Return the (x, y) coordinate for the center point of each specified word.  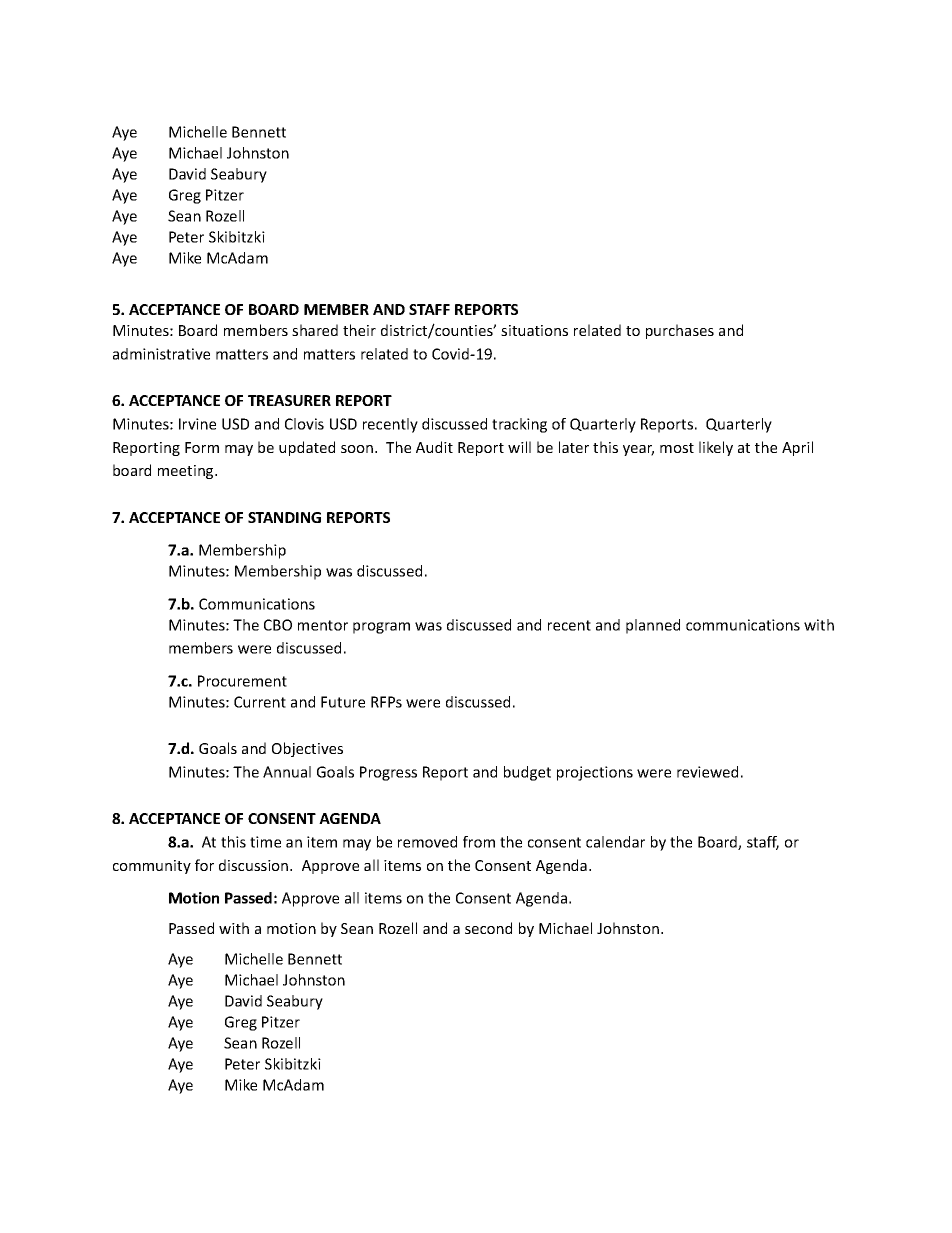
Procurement (242, 681)
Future (343, 702)
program (381, 628)
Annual (287, 772)
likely (716, 448)
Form (202, 447)
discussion (255, 865)
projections (595, 773)
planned (653, 626)
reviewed (707, 772)
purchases (680, 331)
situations (534, 330)
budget (527, 773)
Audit (434, 447)
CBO (278, 625)
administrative (161, 354)
